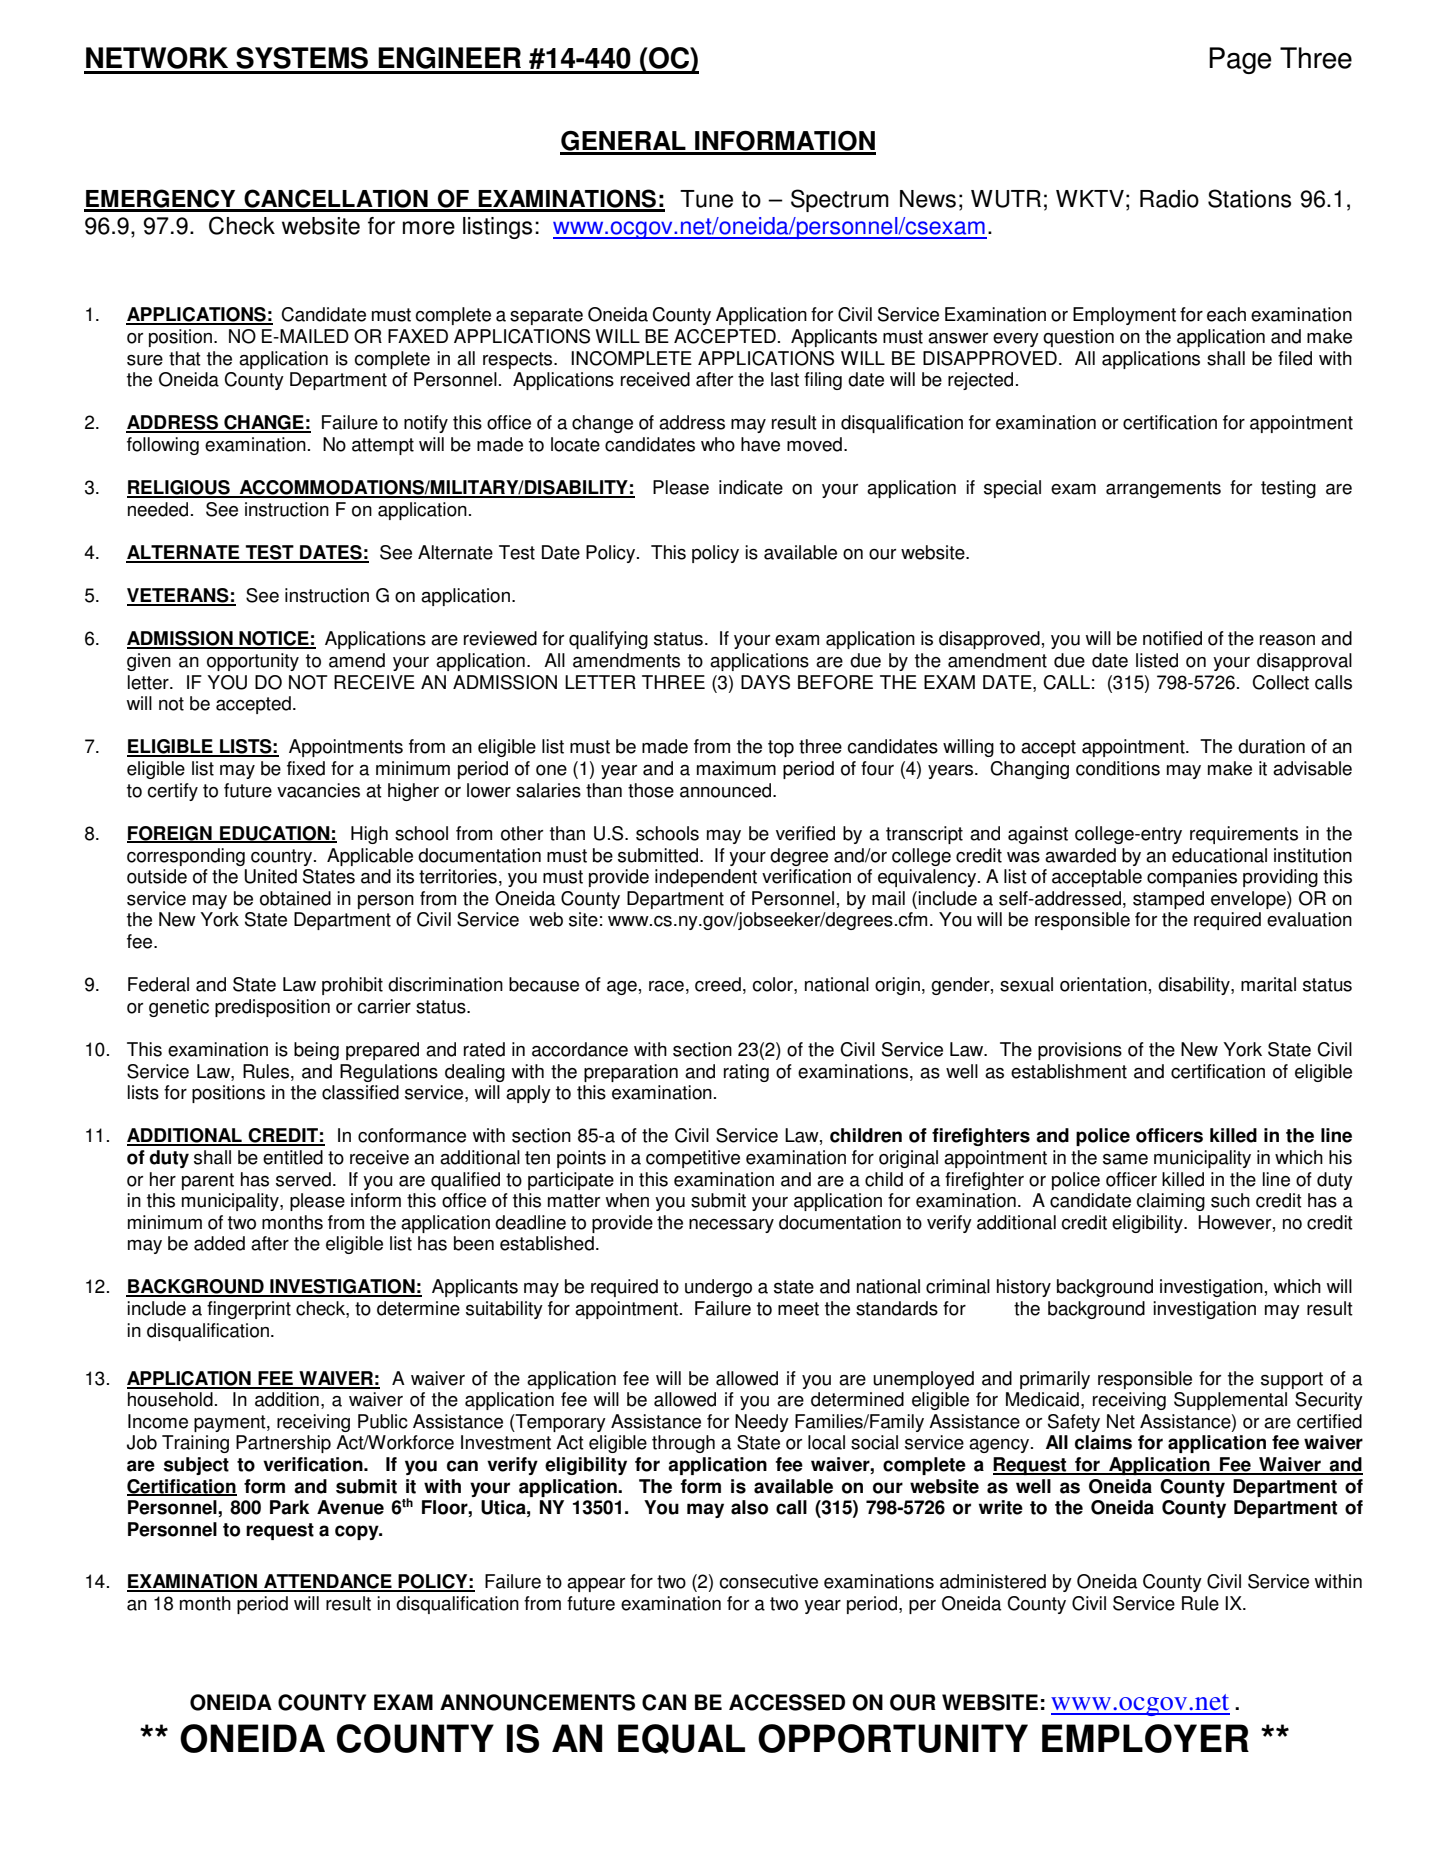  What do you see at coordinates (1145, 1738) in the page?
I see `EMPLOYER` at bounding box center [1145, 1738].
